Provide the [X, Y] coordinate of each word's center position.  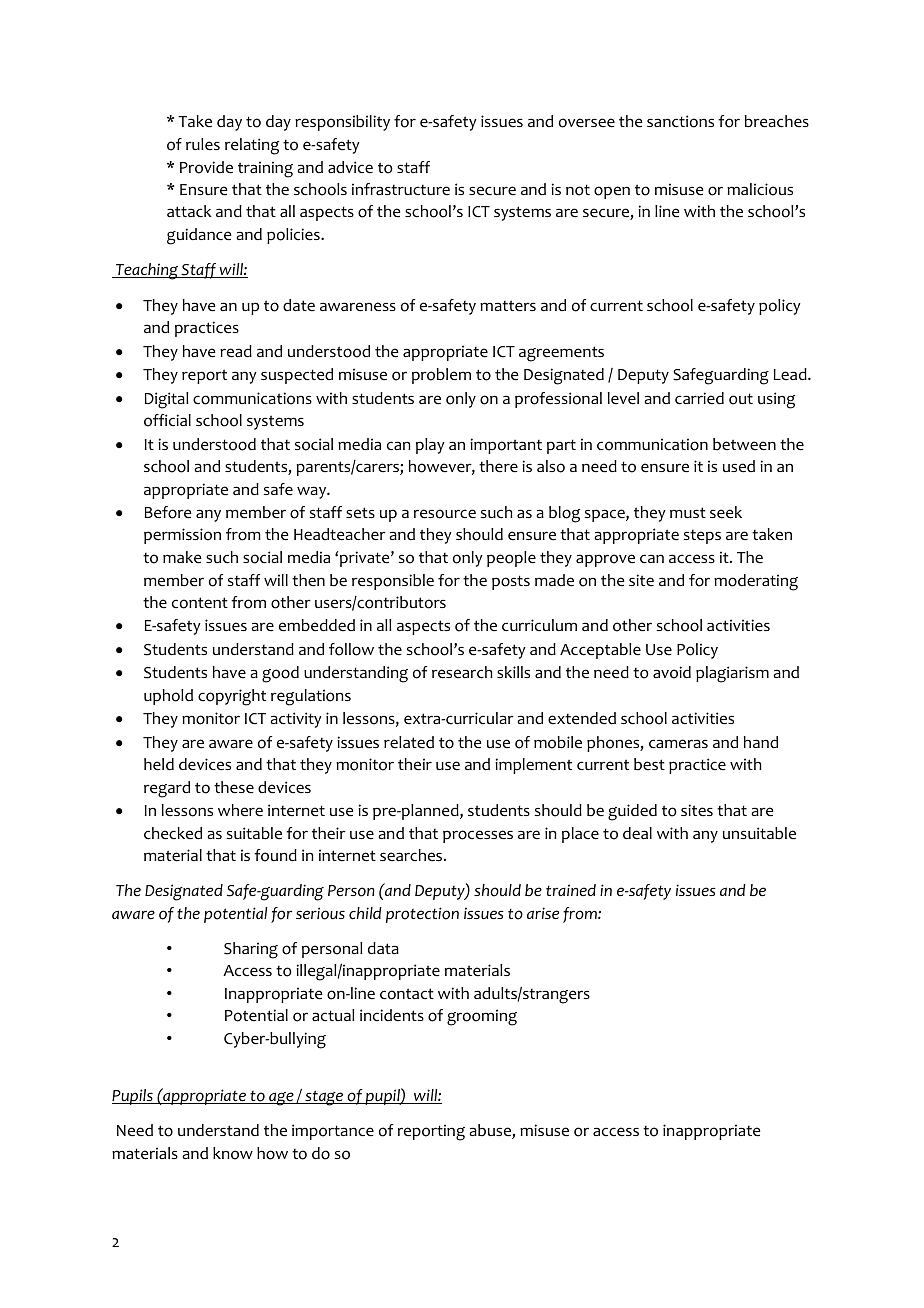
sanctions [680, 121]
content [200, 603]
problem [441, 376]
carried [699, 398]
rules [203, 144]
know [233, 1153]
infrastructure [401, 189]
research [462, 672]
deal [637, 833]
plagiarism [732, 674]
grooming [482, 1017]
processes [478, 836]
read [236, 351]
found [275, 855]
